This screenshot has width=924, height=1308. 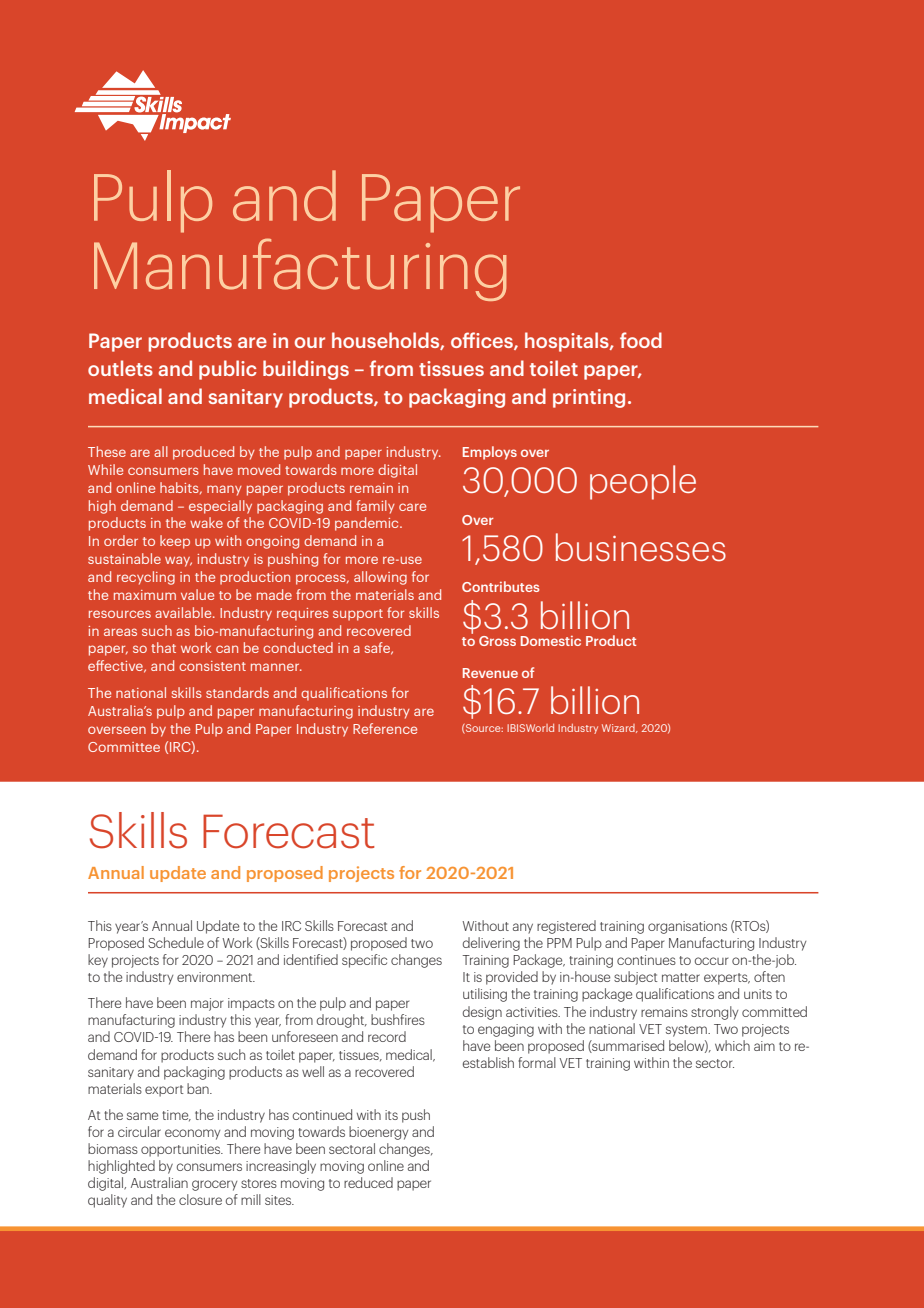 I want to click on reduced, so click(x=368, y=1182).
